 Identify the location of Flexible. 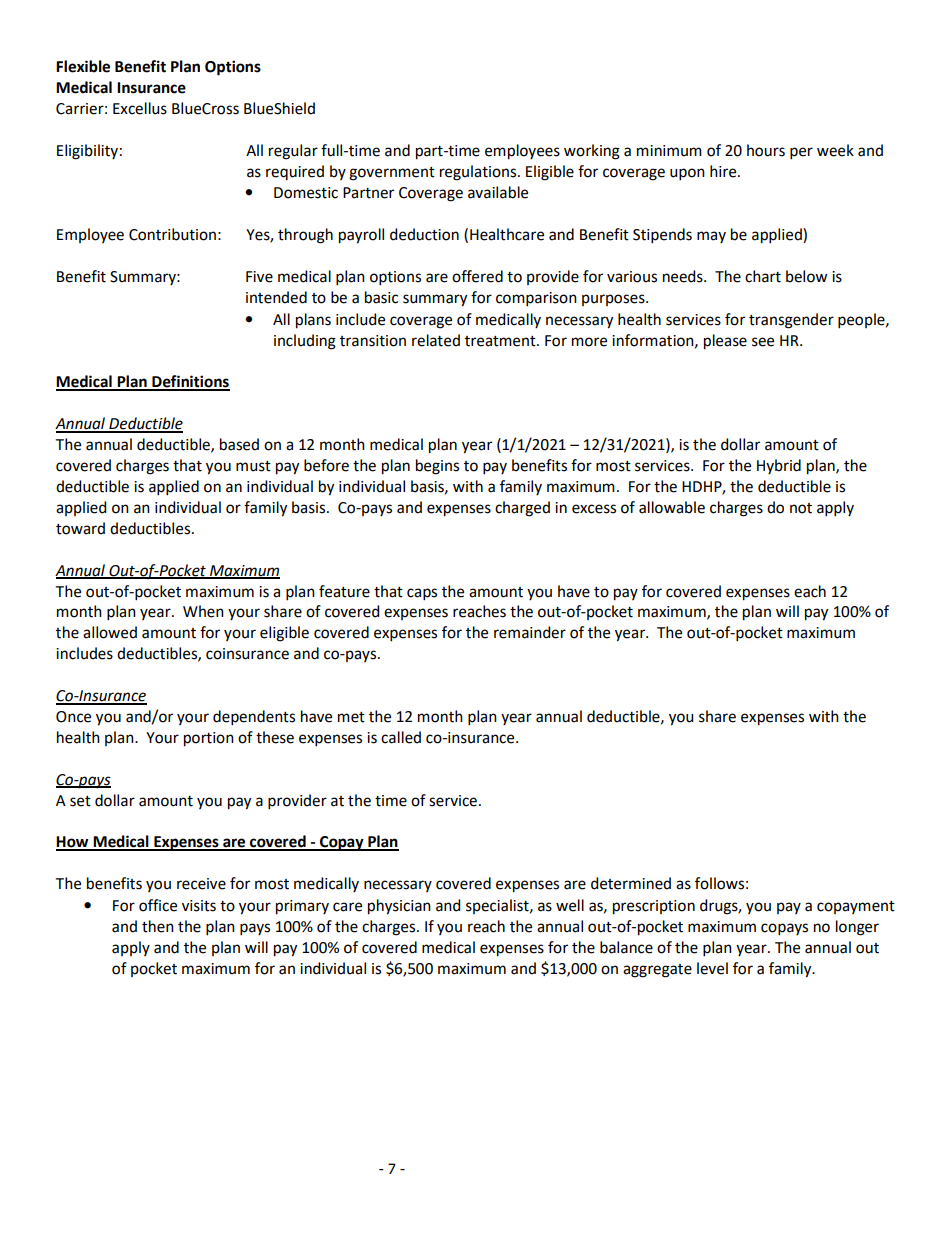
(83, 66).
